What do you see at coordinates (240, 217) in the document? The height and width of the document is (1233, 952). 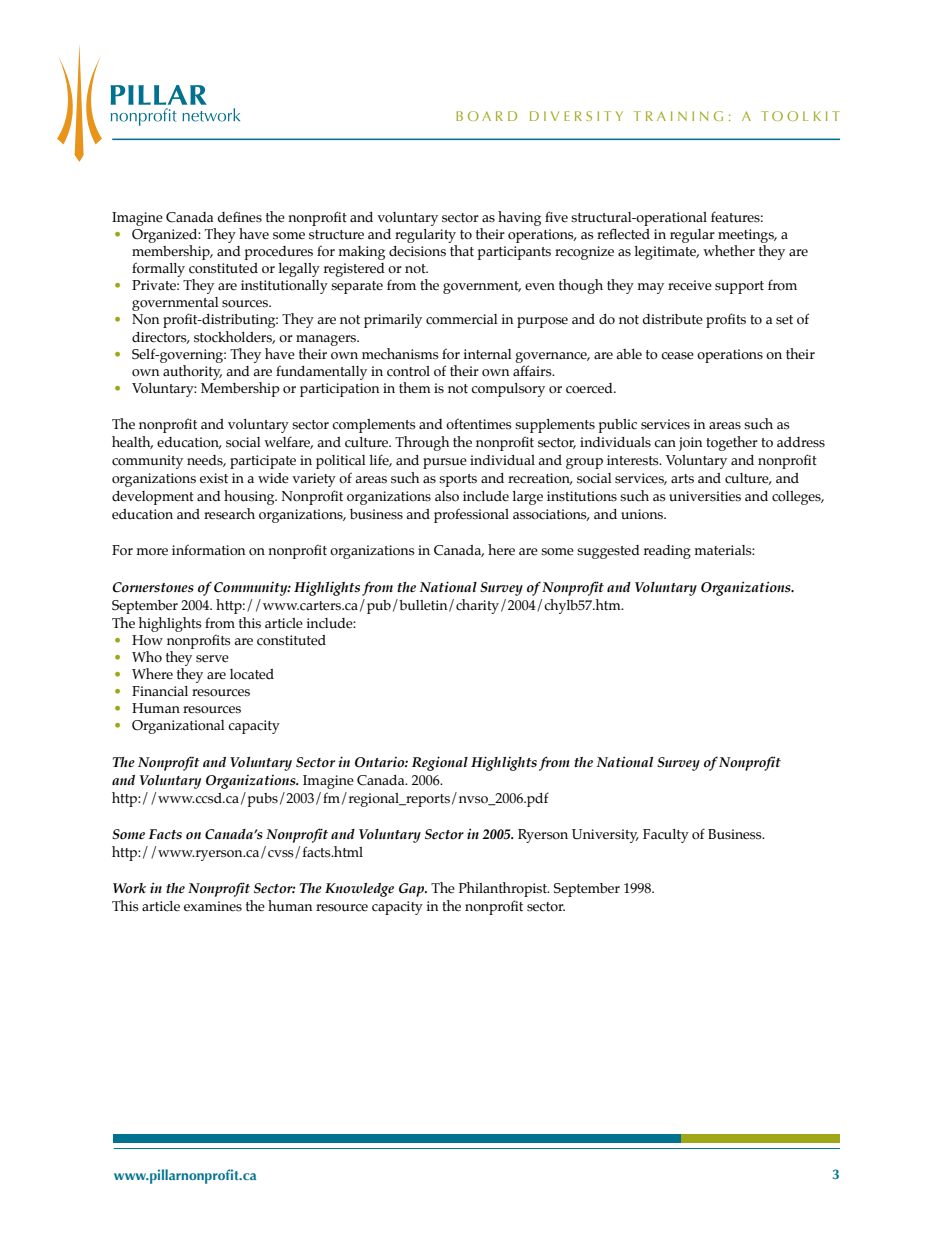 I see `defines` at bounding box center [240, 217].
